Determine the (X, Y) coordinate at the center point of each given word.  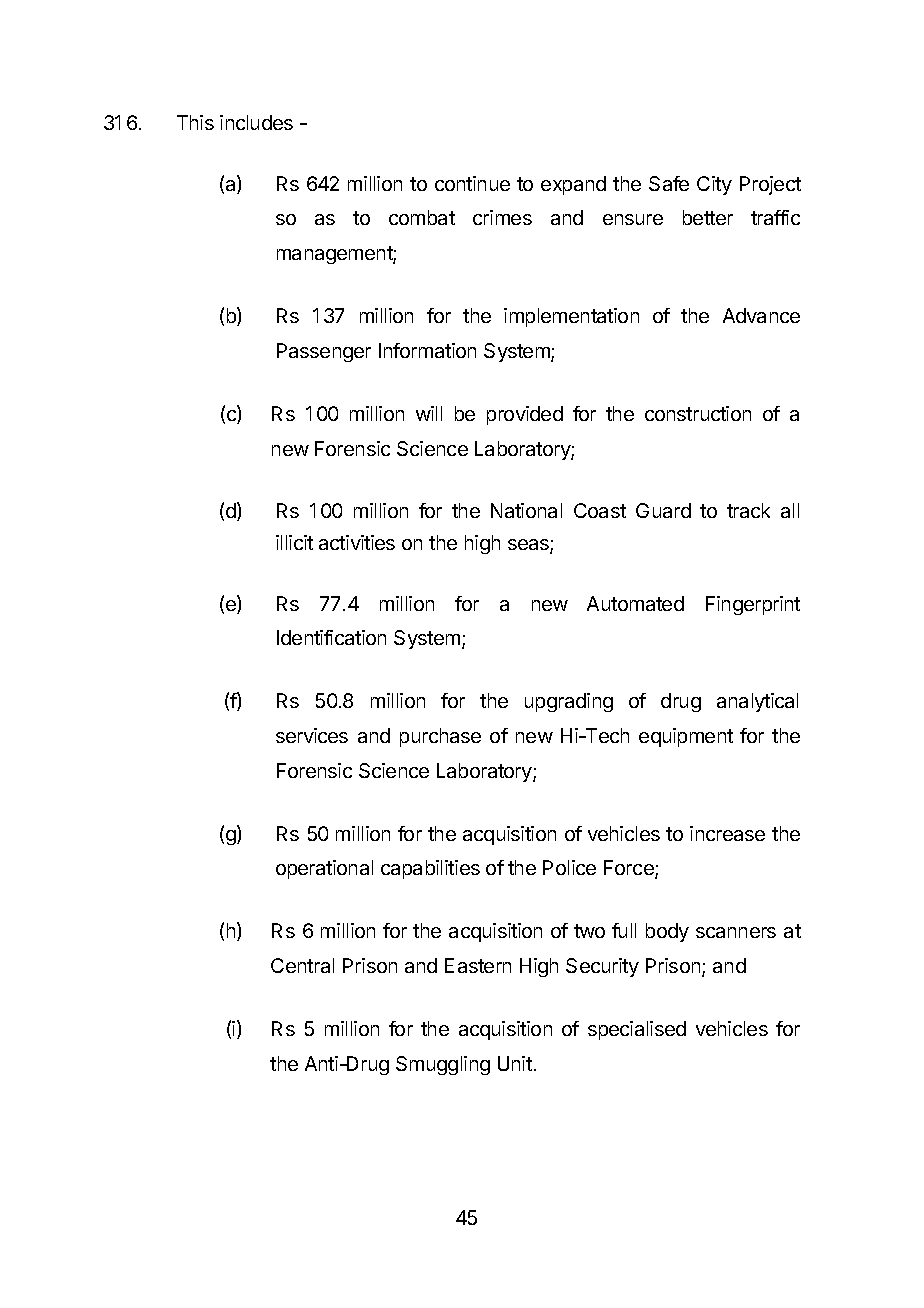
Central (302, 965)
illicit (294, 542)
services (312, 735)
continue (472, 183)
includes (256, 122)
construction (698, 413)
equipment (686, 737)
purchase (440, 737)
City (714, 185)
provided (525, 415)
